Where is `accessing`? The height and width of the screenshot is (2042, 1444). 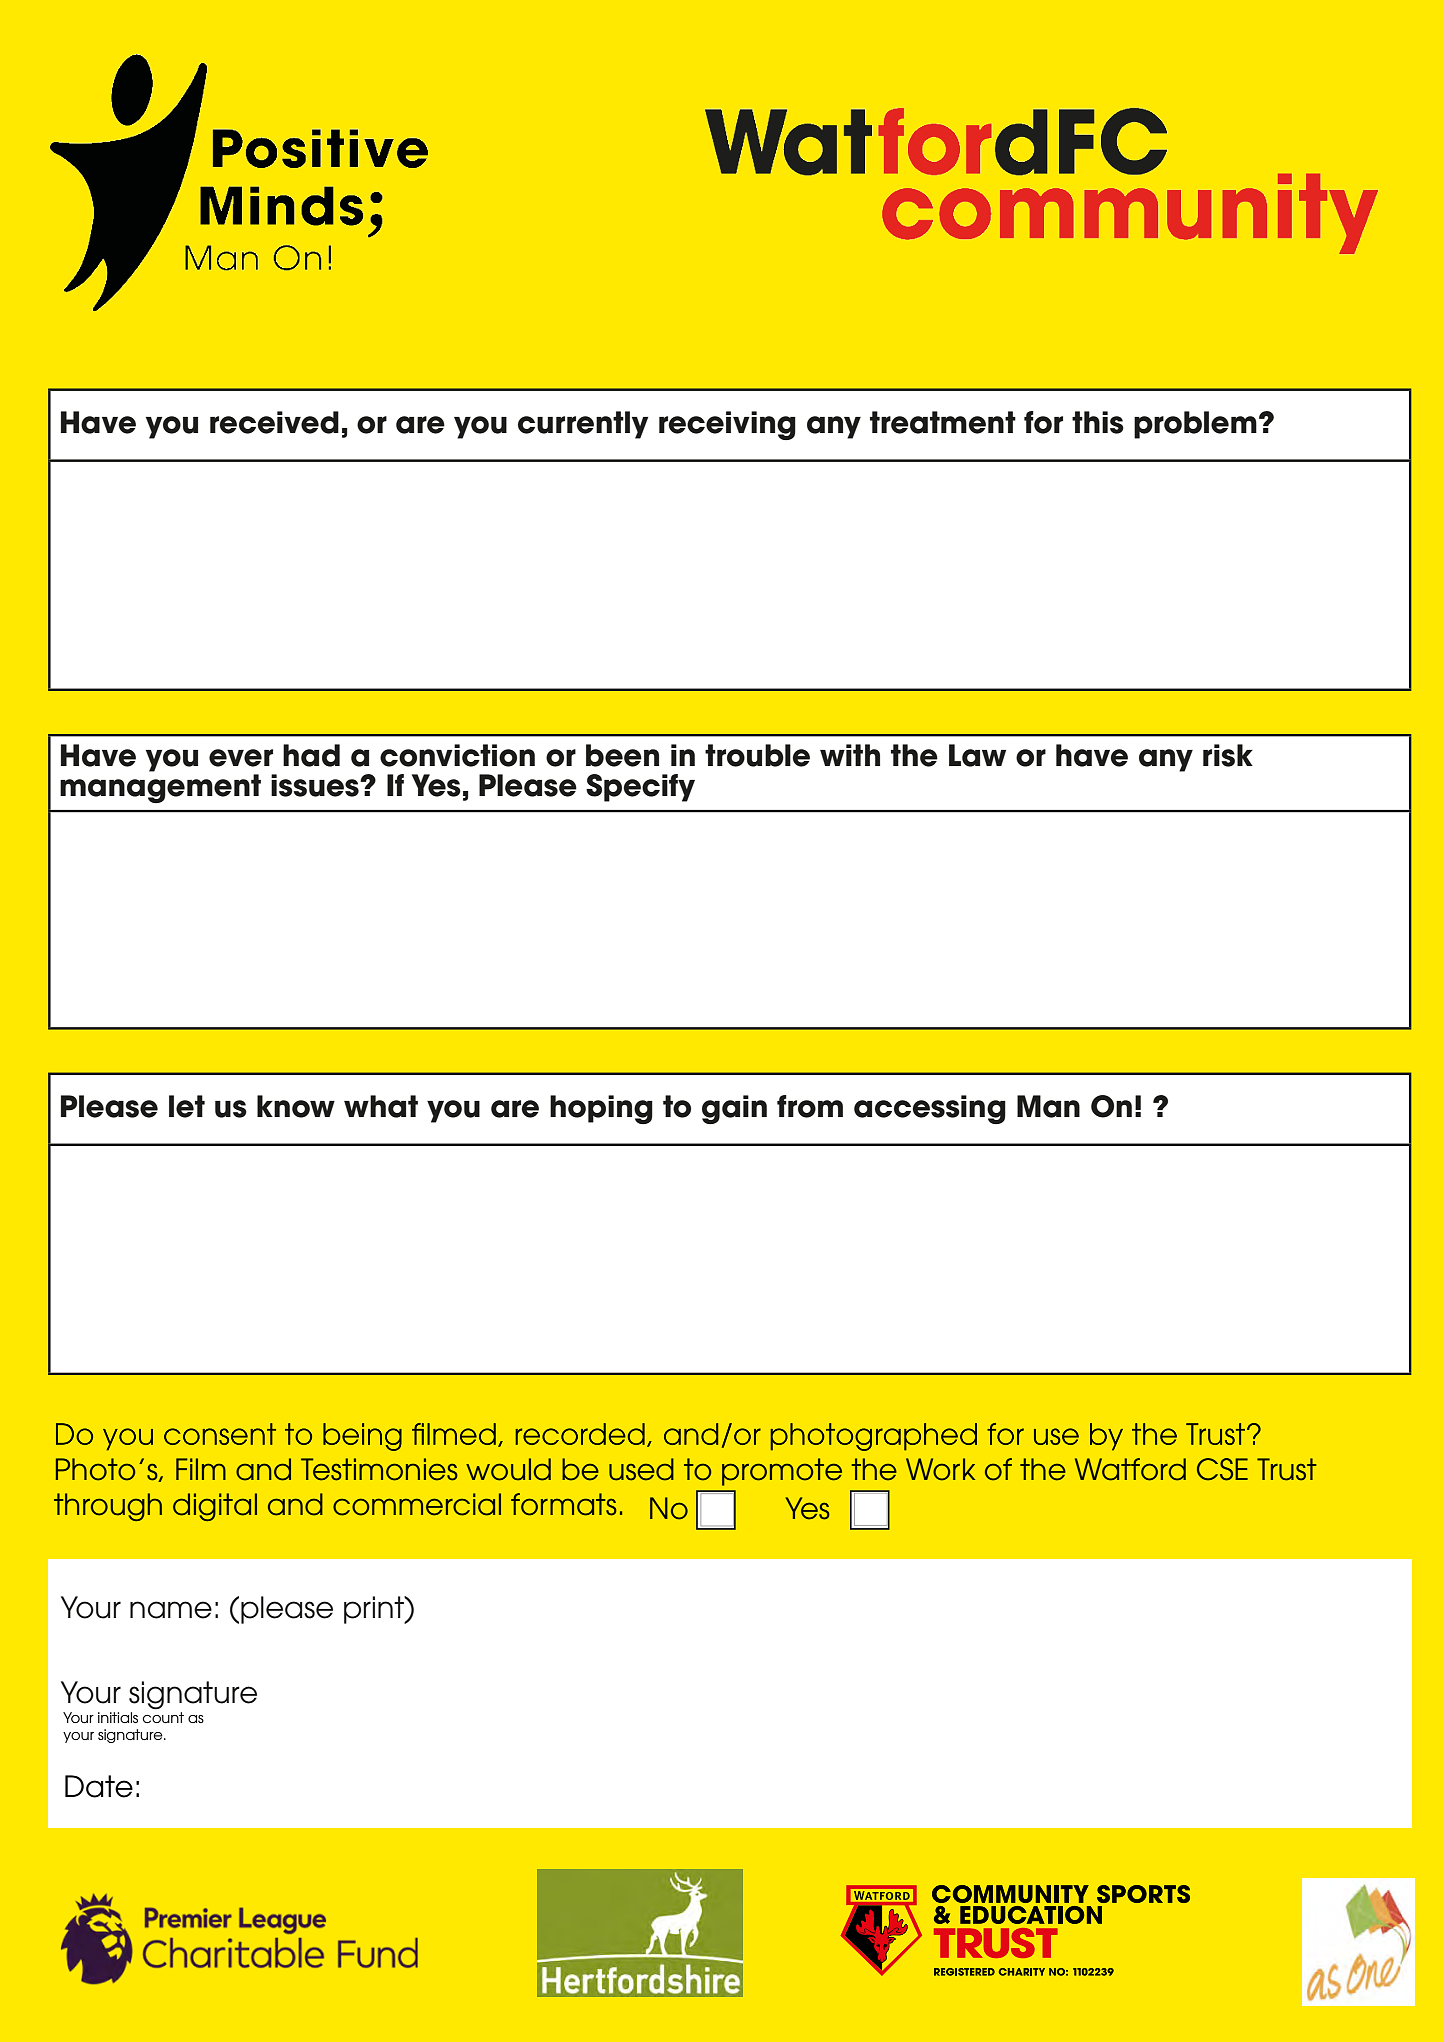
accessing is located at coordinates (930, 1109).
